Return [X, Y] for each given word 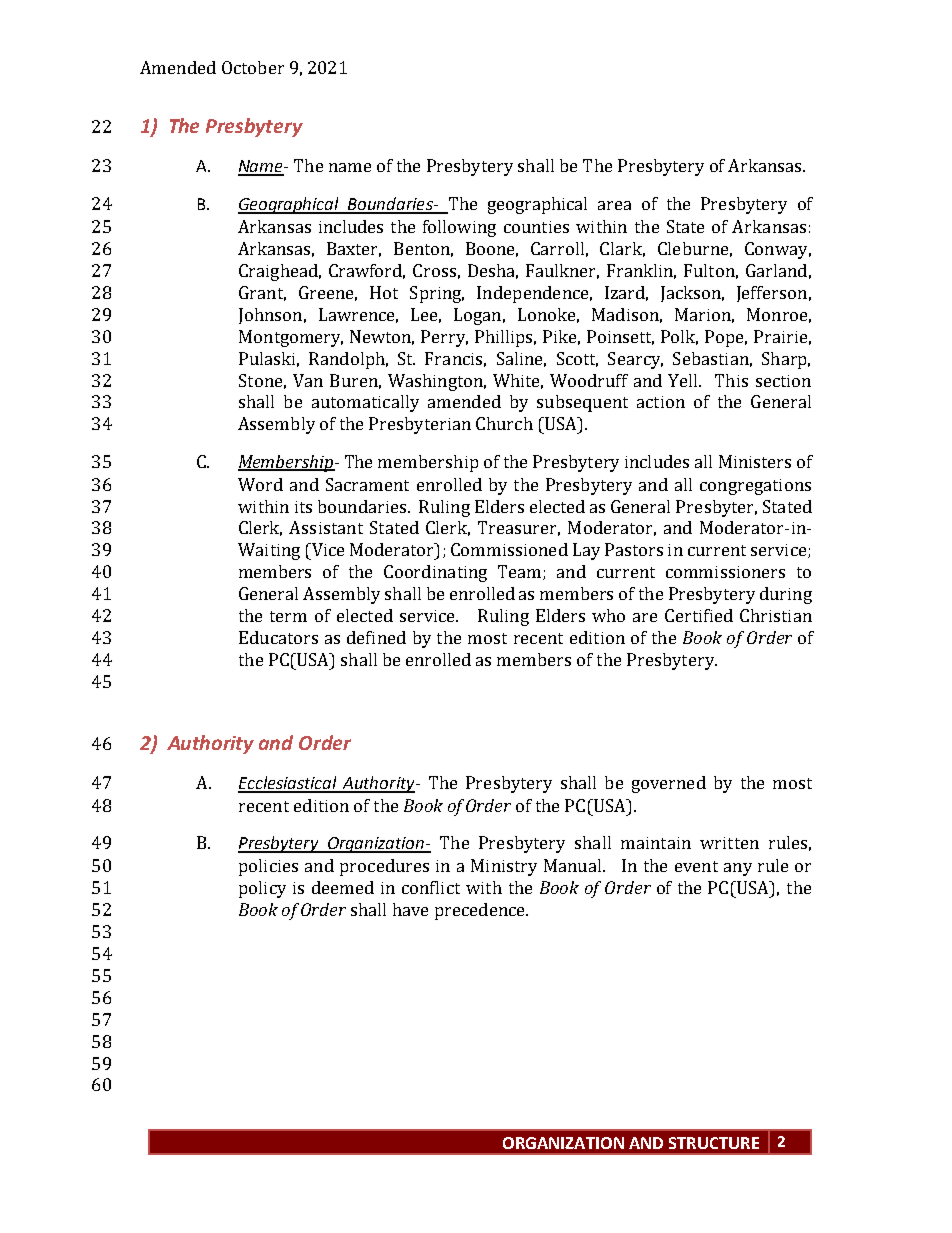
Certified [699, 615]
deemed [343, 887]
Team [521, 572]
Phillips [505, 338]
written [729, 843]
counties [536, 227]
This [731, 380]
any [738, 869]
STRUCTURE [714, 1143]
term [288, 616]
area [614, 205]
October [253, 67]
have [410, 909]
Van [308, 380]
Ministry [504, 867]
